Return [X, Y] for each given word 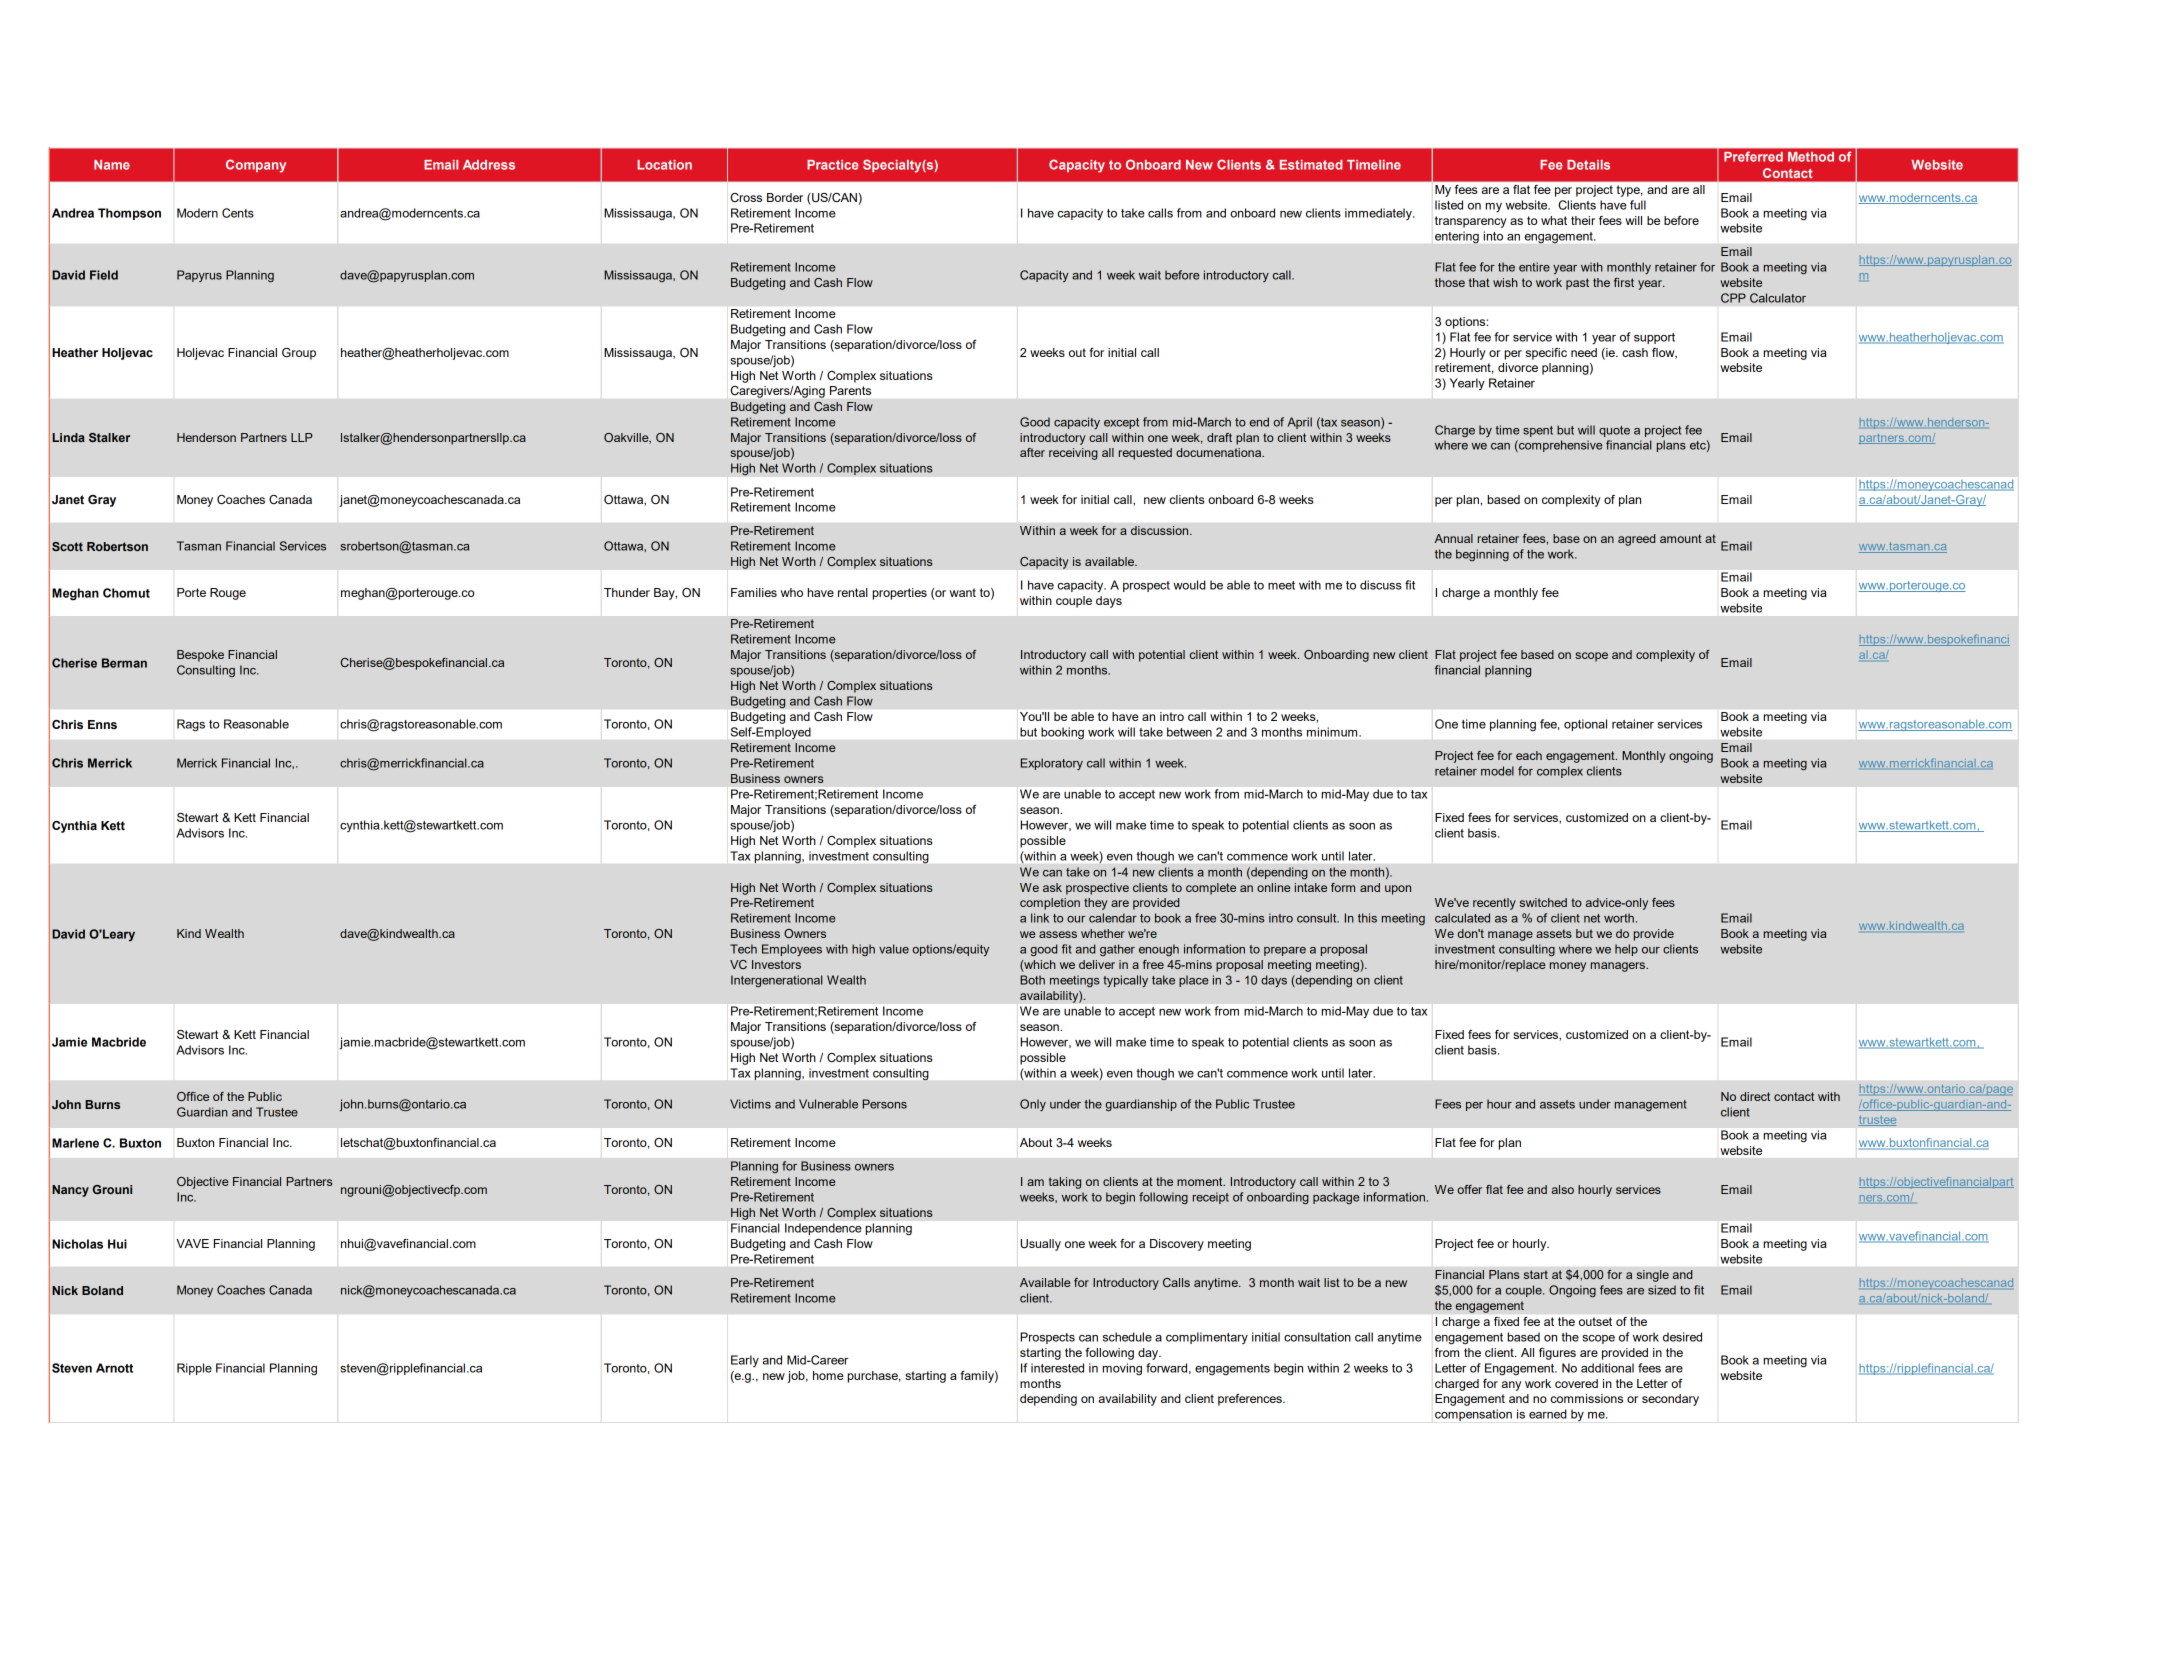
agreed [1636, 540]
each [1529, 755]
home [828, 1375]
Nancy [70, 1191]
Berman [124, 663]
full [1638, 205]
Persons [884, 1104]
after [1032, 452]
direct [1755, 1096]
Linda [68, 437]
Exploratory [1052, 764]
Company [256, 166]
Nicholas [77, 1244]
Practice [833, 165]
